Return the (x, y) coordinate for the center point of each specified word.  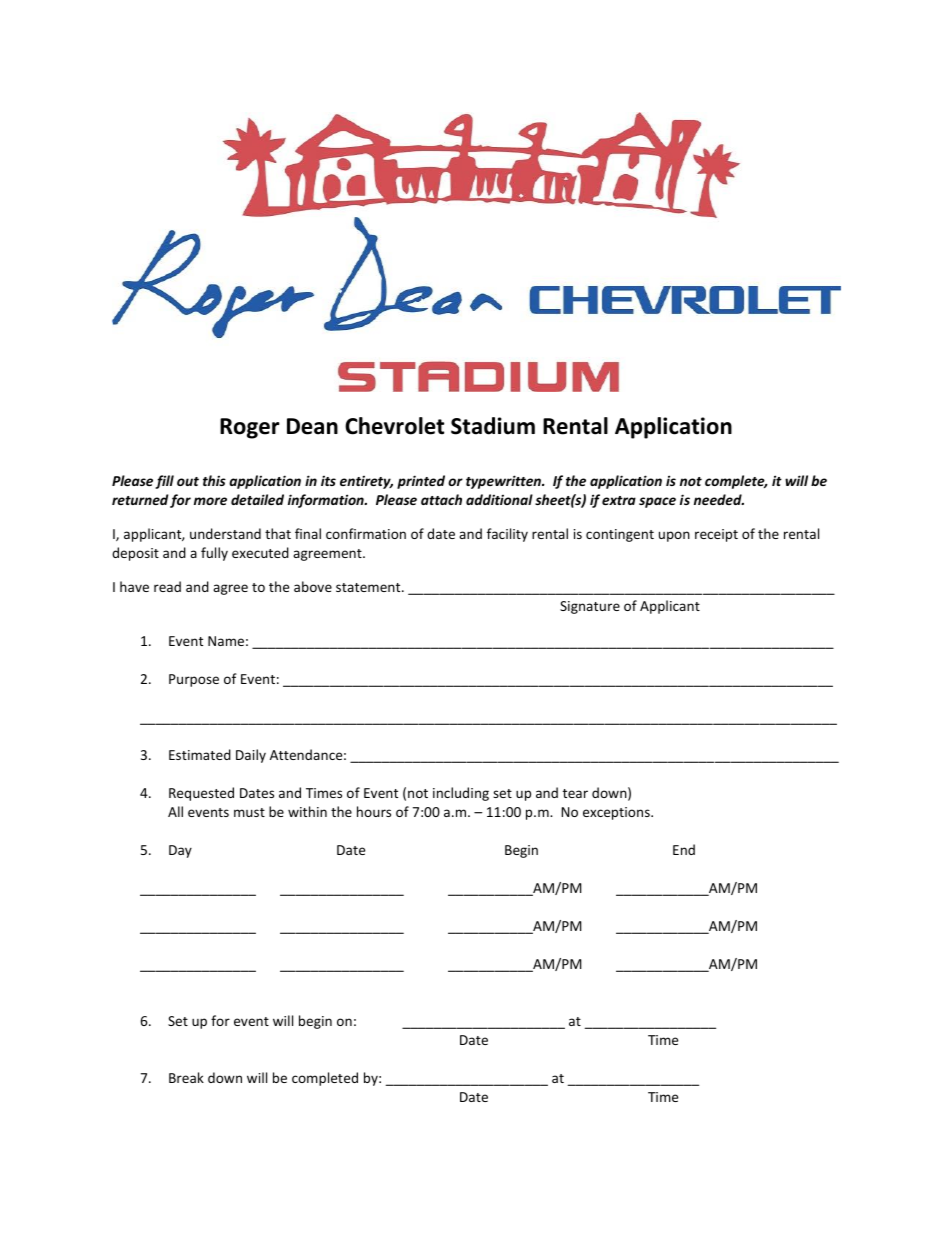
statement (369, 587)
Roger (250, 428)
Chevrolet (394, 426)
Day (180, 851)
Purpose (194, 680)
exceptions (617, 813)
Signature (590, 607)
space (657, 502)
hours (374, 811)
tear (575, 793)
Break (186, 1077)
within (307, 811)
